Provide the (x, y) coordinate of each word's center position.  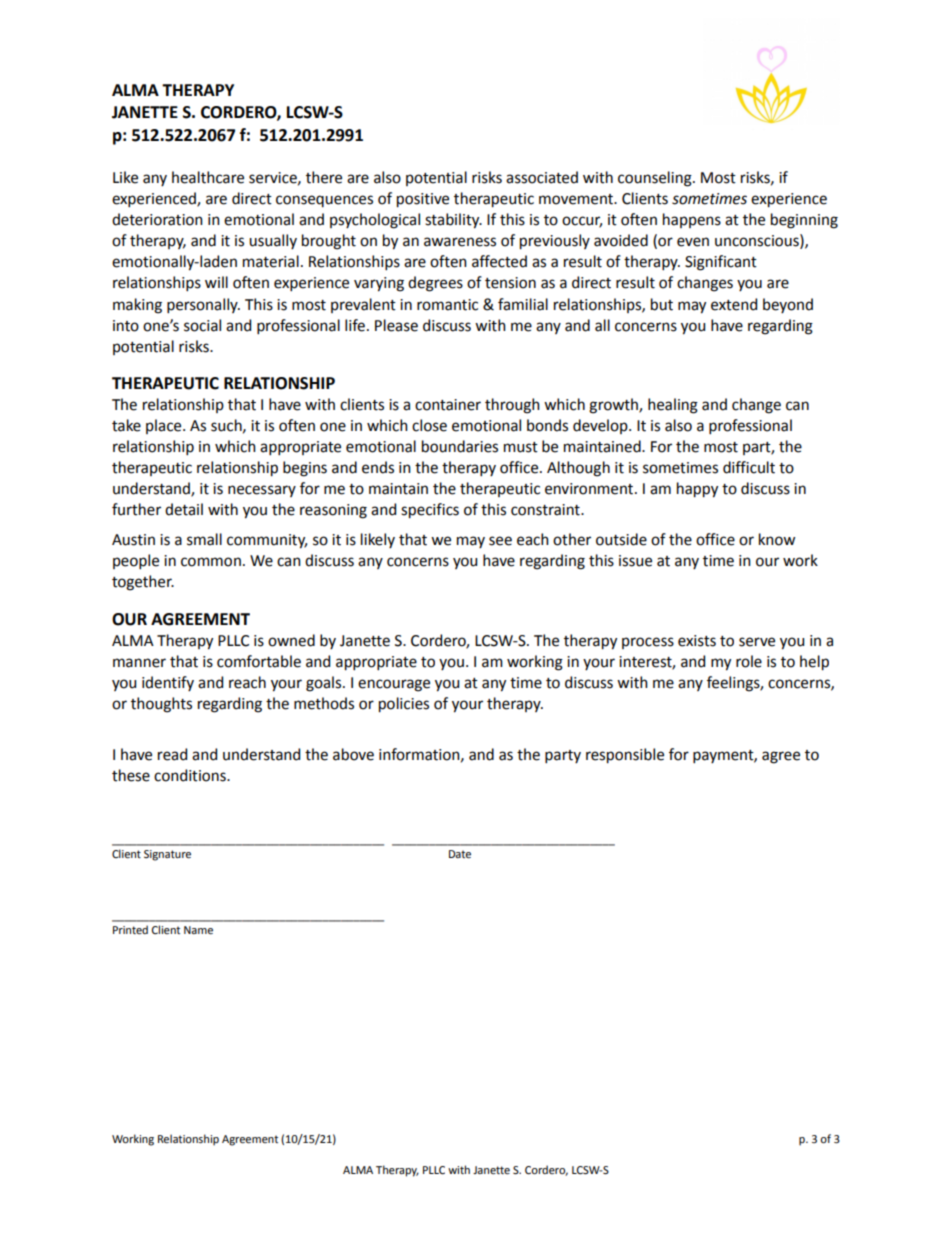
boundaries (460, 446)
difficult (749, 467)
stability (453, 221)
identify (168, 683)
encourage (394, 685)
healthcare (208, 177)
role (749, 661)
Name (198, 930)
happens (692, 220)
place (165, 426)
